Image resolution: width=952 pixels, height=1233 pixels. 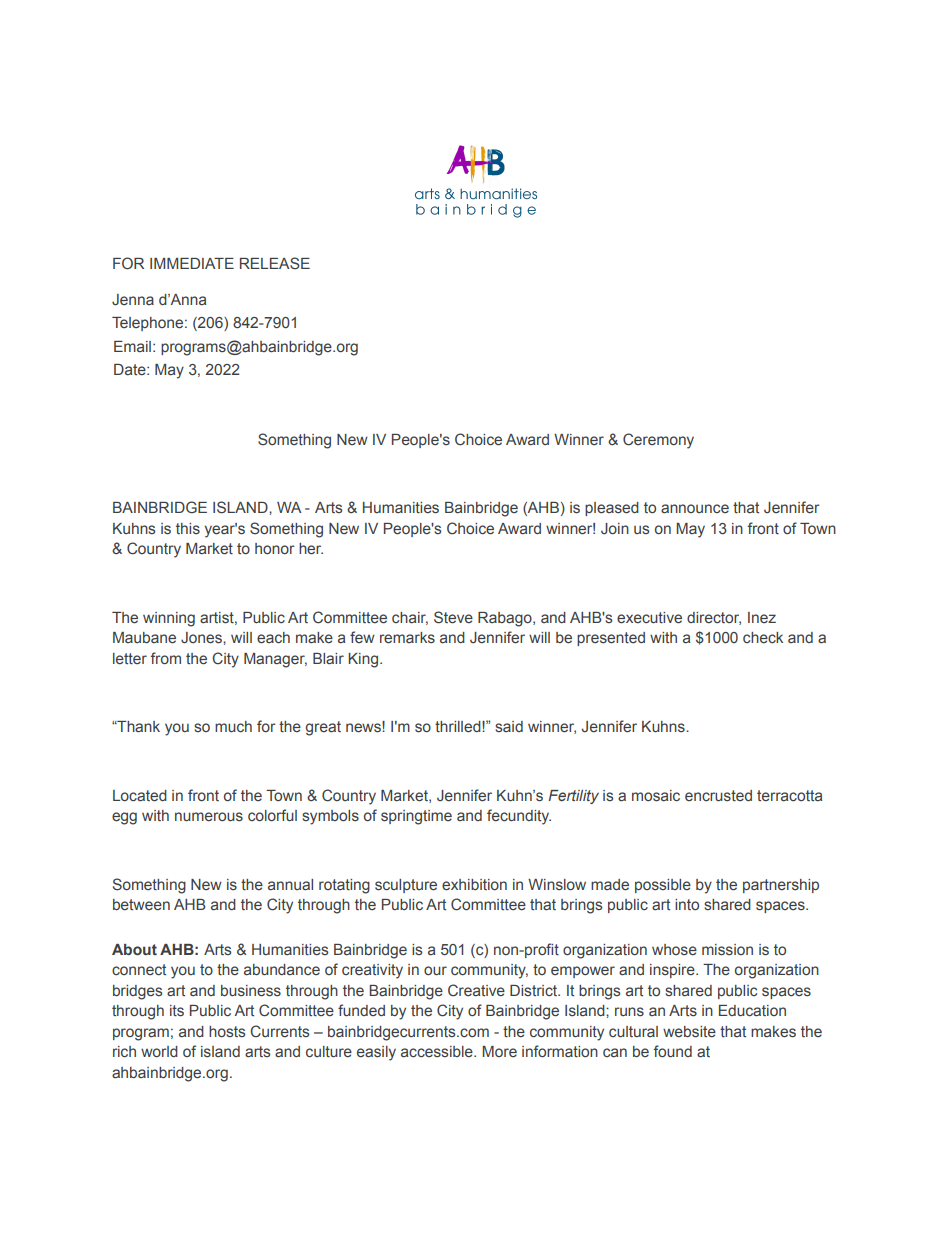 I want to click on hosts, so click(x=227, y=1031).
